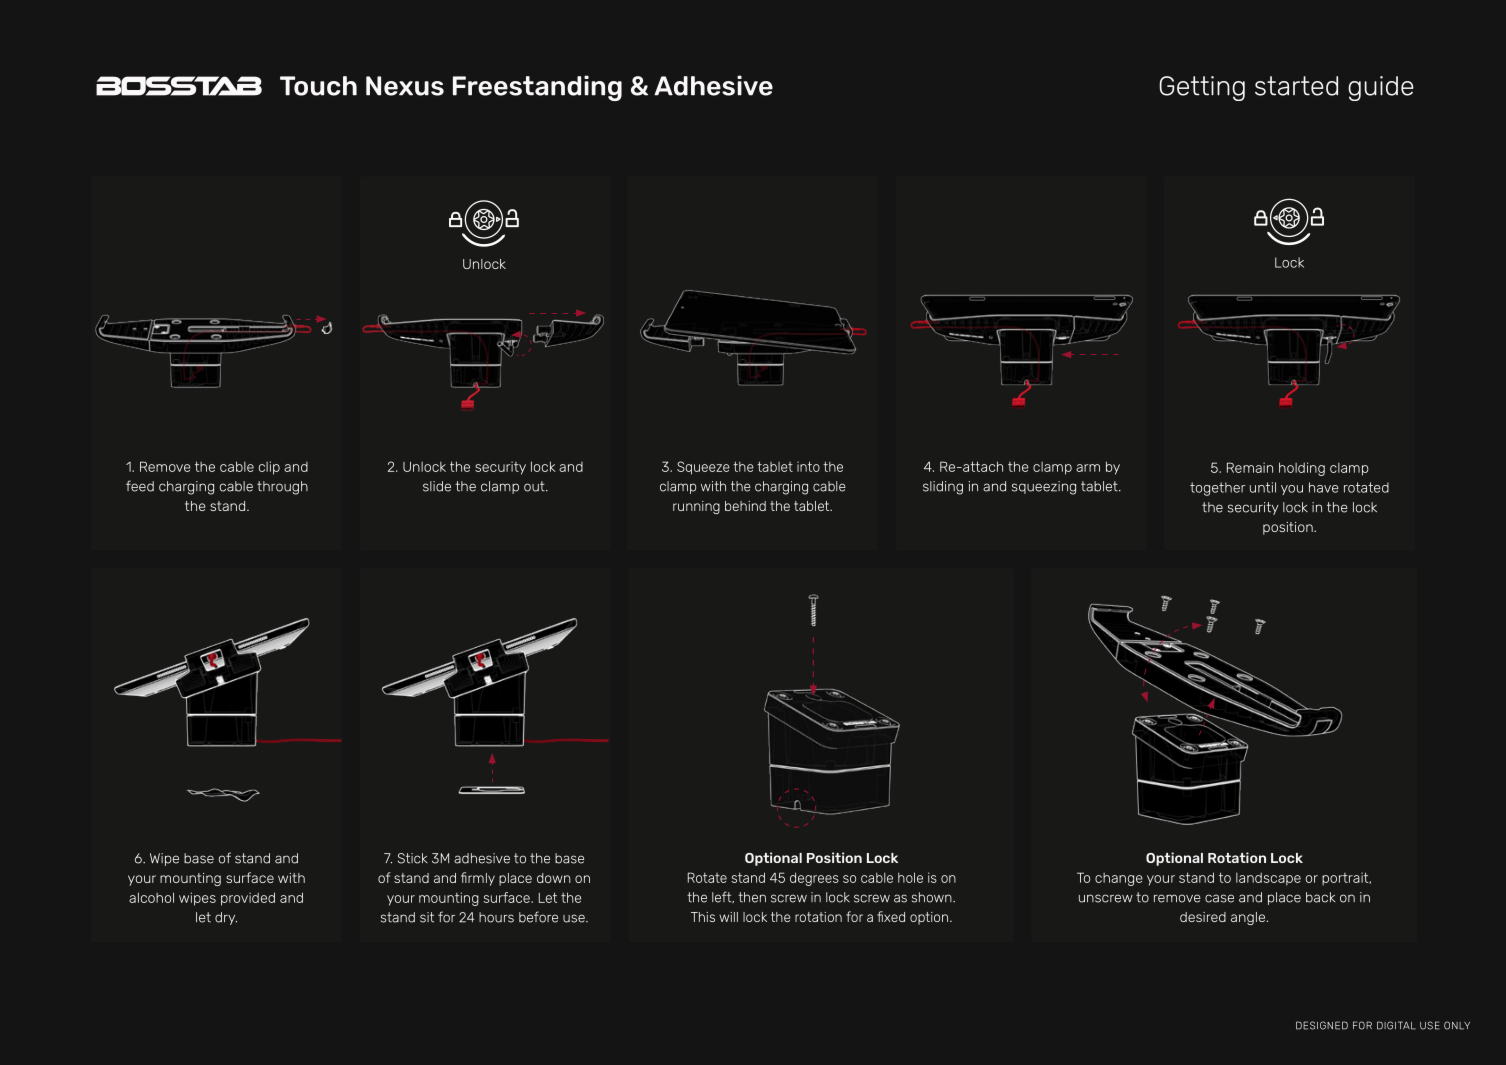 Image resolution: width=1506 pixels, height=1065 pixels. I want to click on Touch, so click(318, 86).
